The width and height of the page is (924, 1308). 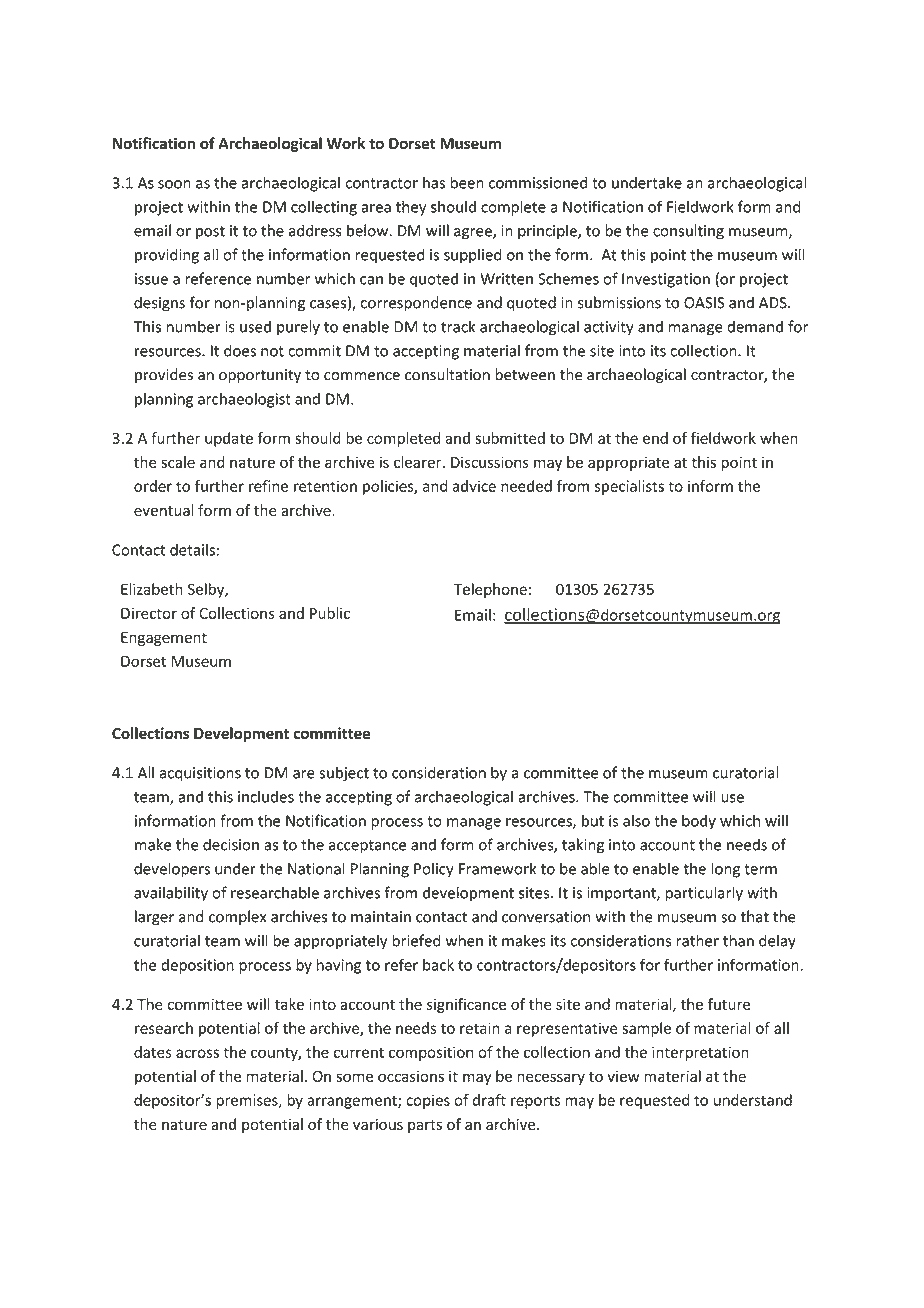 What do you see at coordinates (489, 1100) in the page?
I see `draft` at bounding box center [489, 1100].
